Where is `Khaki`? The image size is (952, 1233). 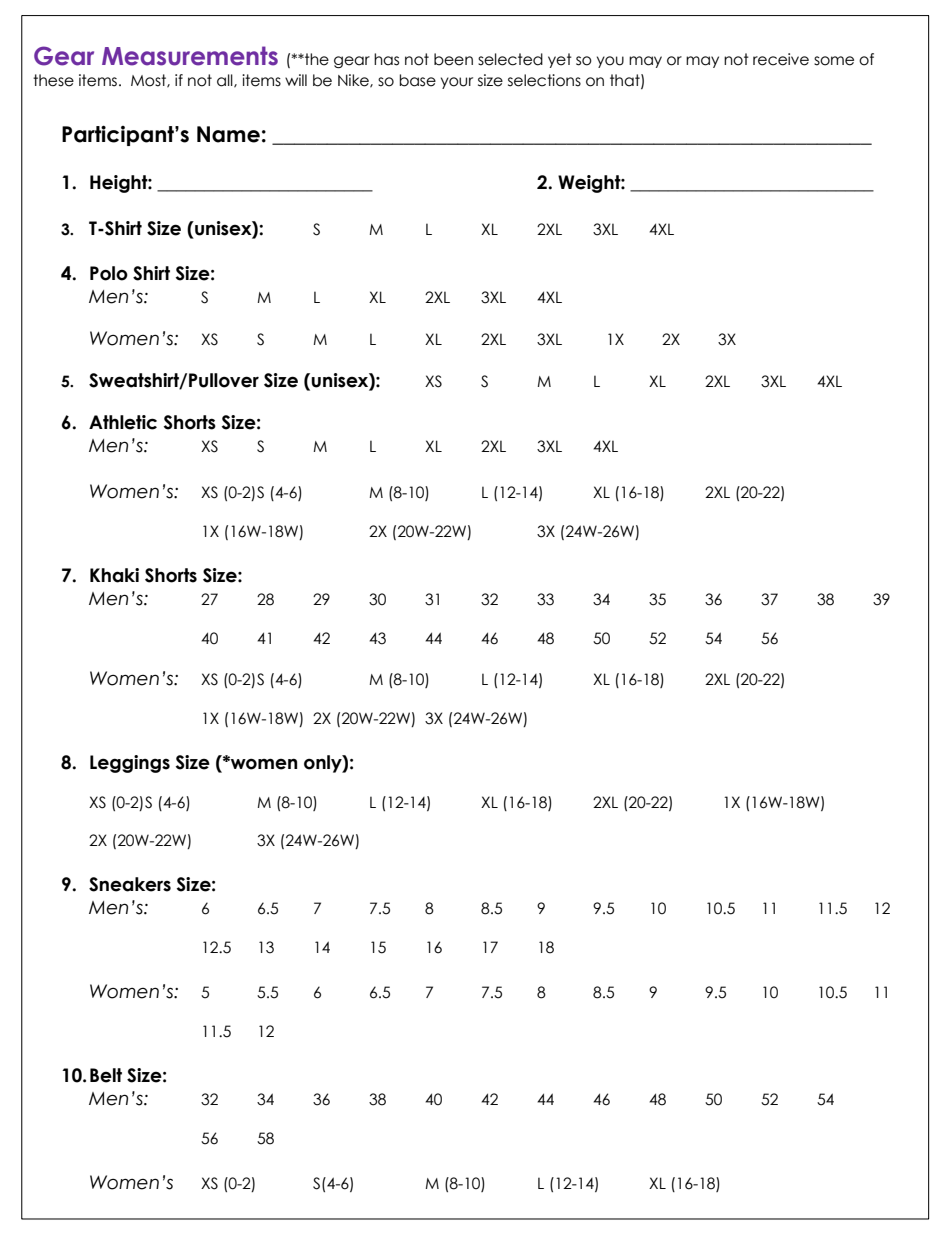
Khaki is located at coordinates (114, 575).
